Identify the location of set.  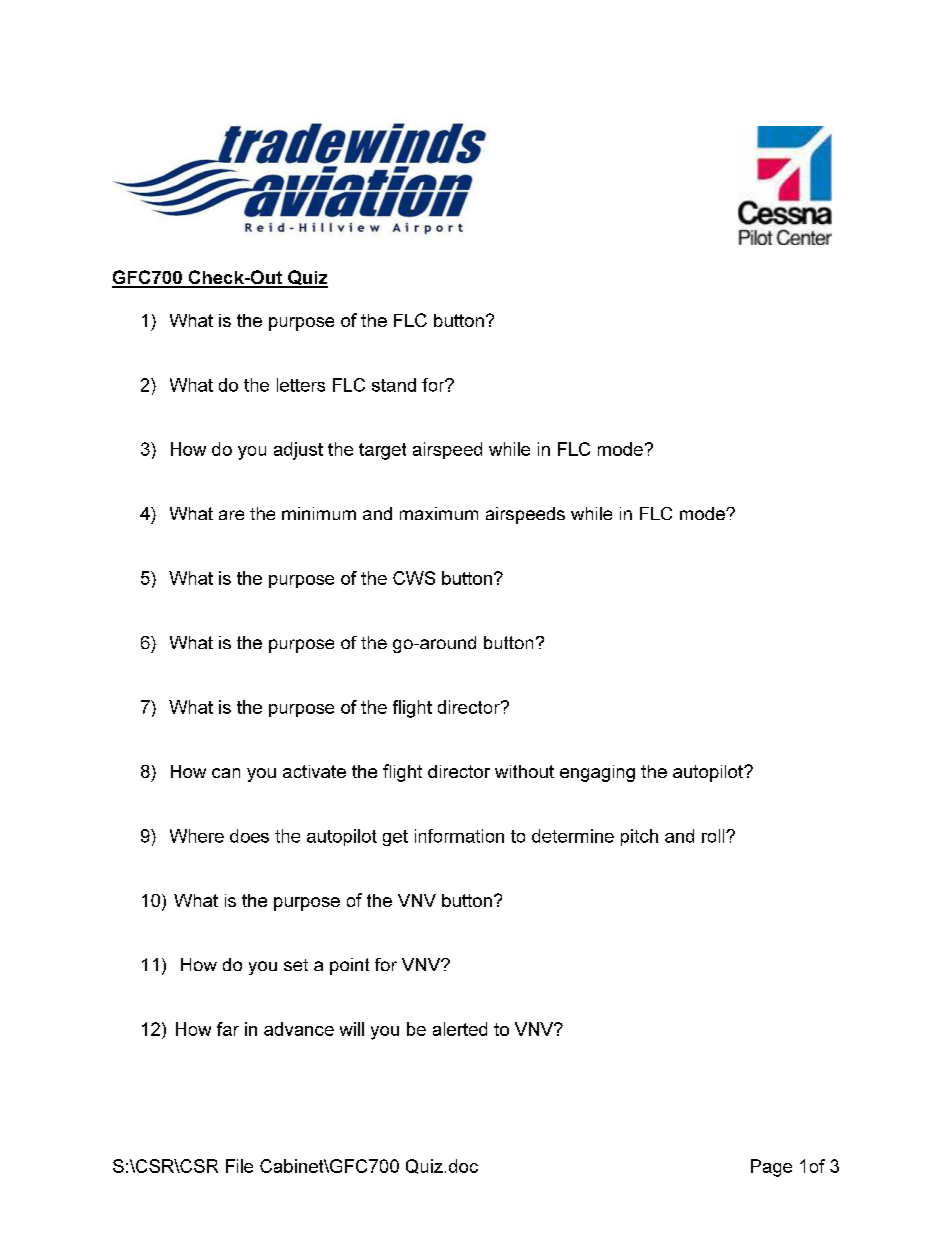
(296, 965).
